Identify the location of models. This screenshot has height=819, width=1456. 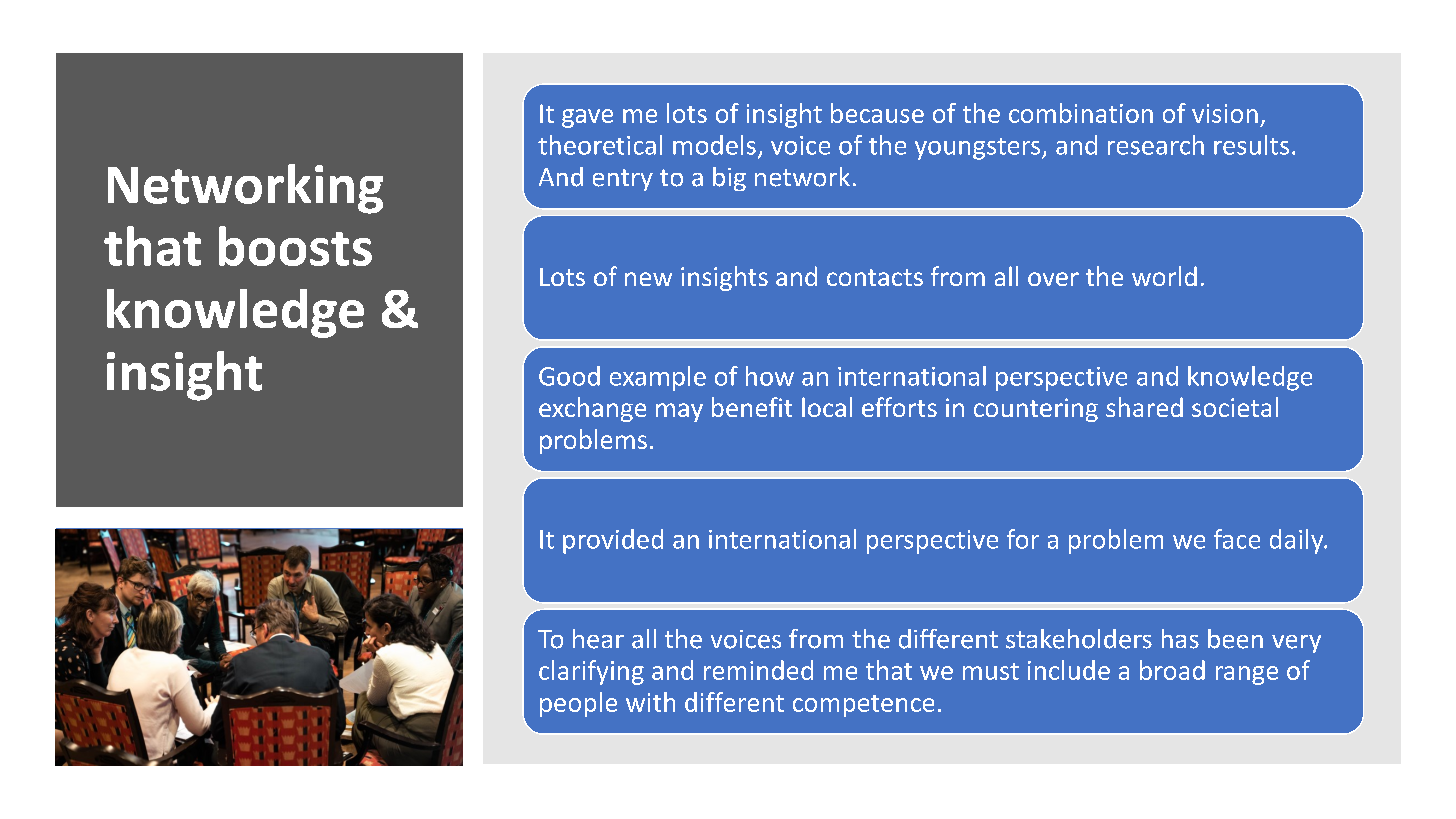
(714, 145).
